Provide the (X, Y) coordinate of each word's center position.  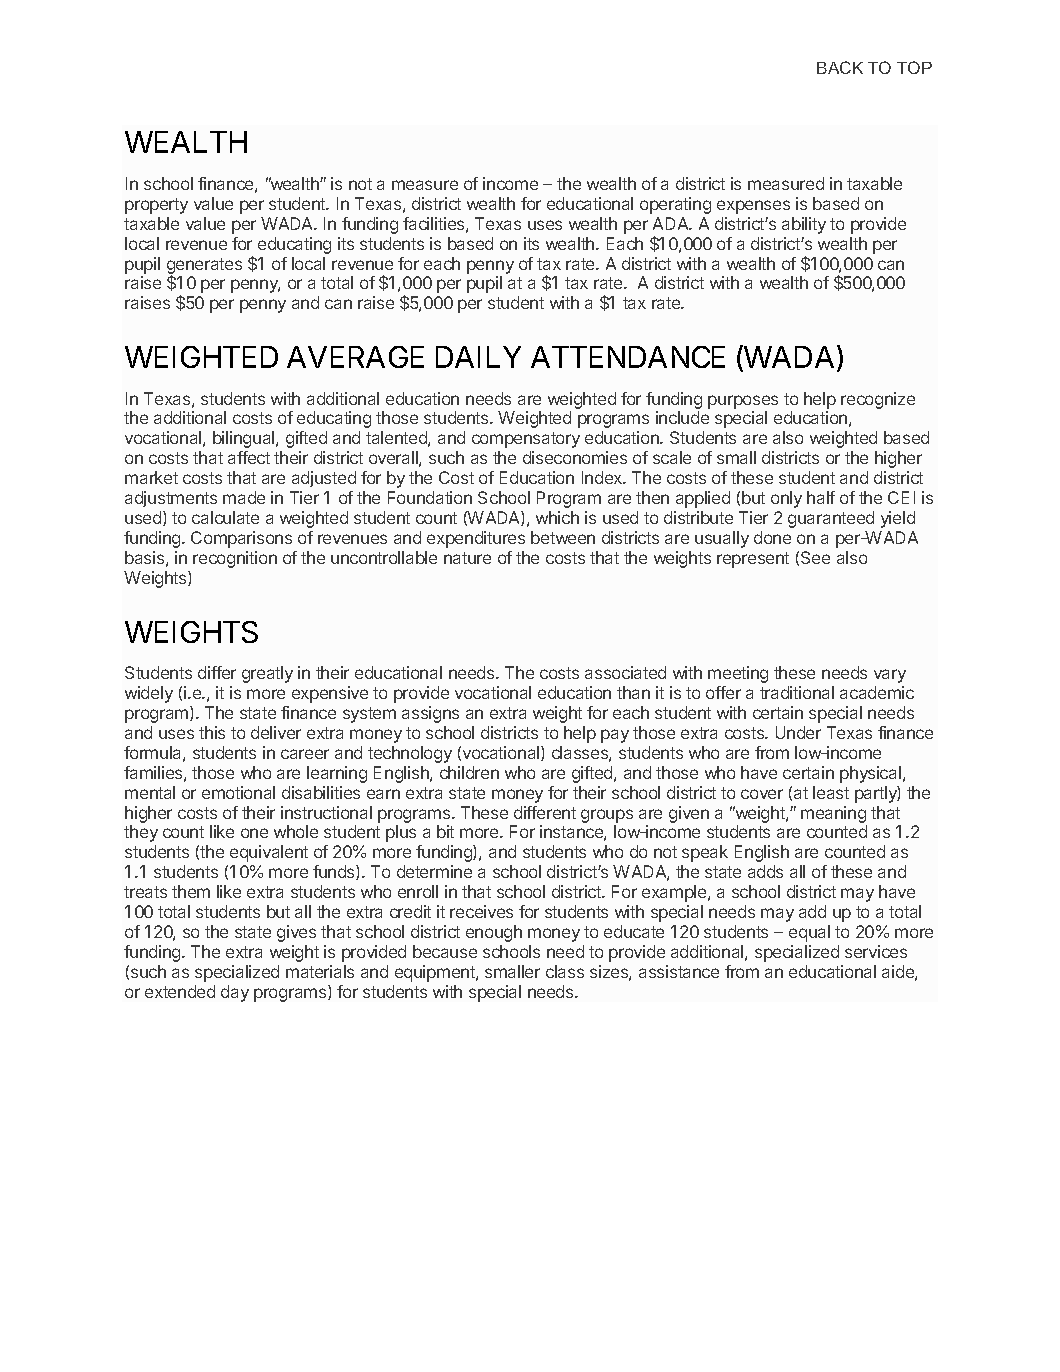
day (235, 993)
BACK (840, 67)
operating (675, 205)
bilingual (245, 439)
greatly (267, 674)
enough (494, 933)
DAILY (478, 357)
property (156, 206)
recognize (878, 400)
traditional (797, 692)
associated (625, 672)
